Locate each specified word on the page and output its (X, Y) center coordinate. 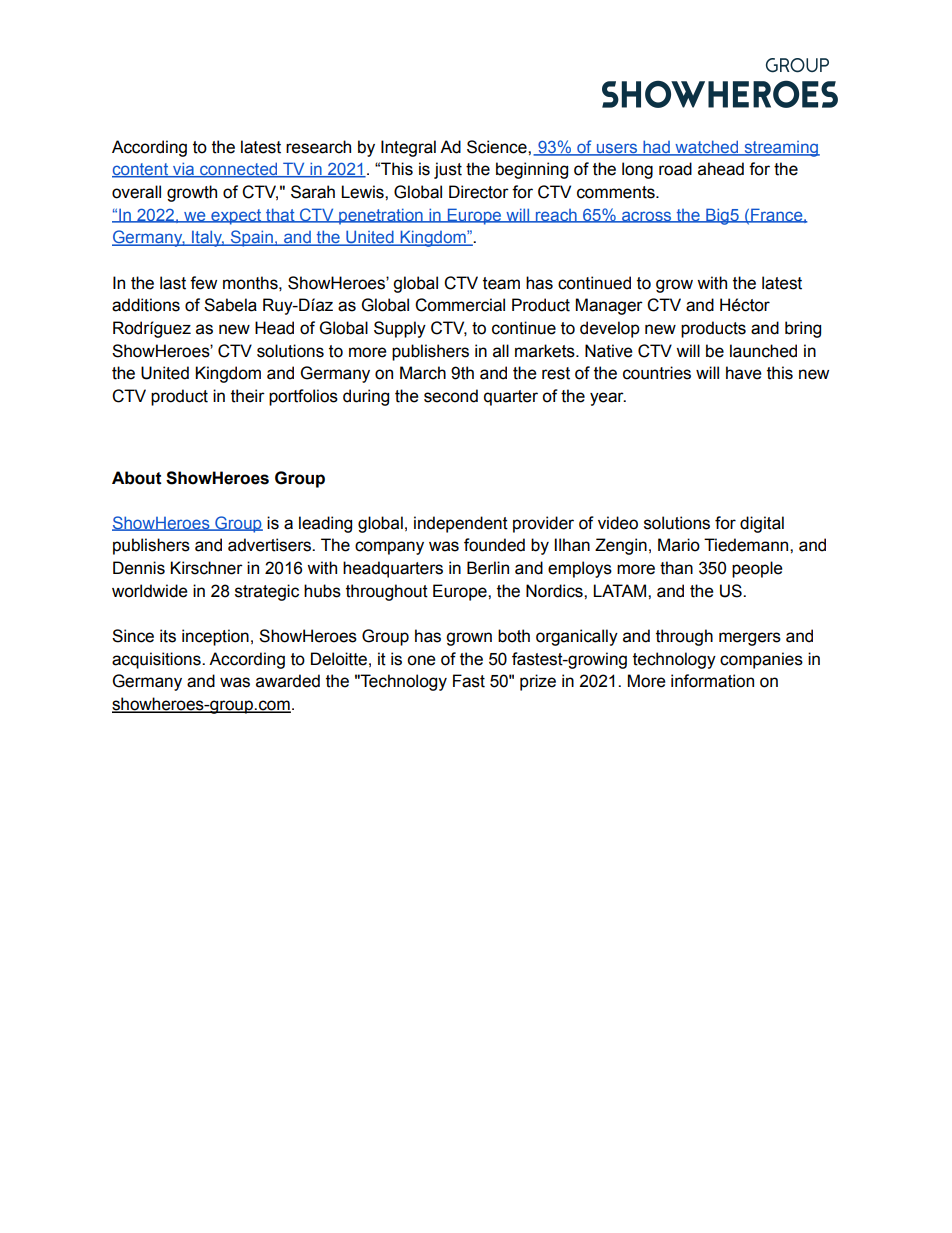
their (248, 396)
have (744, 373)
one (421, 660)
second (451, 396)
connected (239, 170)
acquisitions (157, 660)
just (448, 170)
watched (707, 147)
